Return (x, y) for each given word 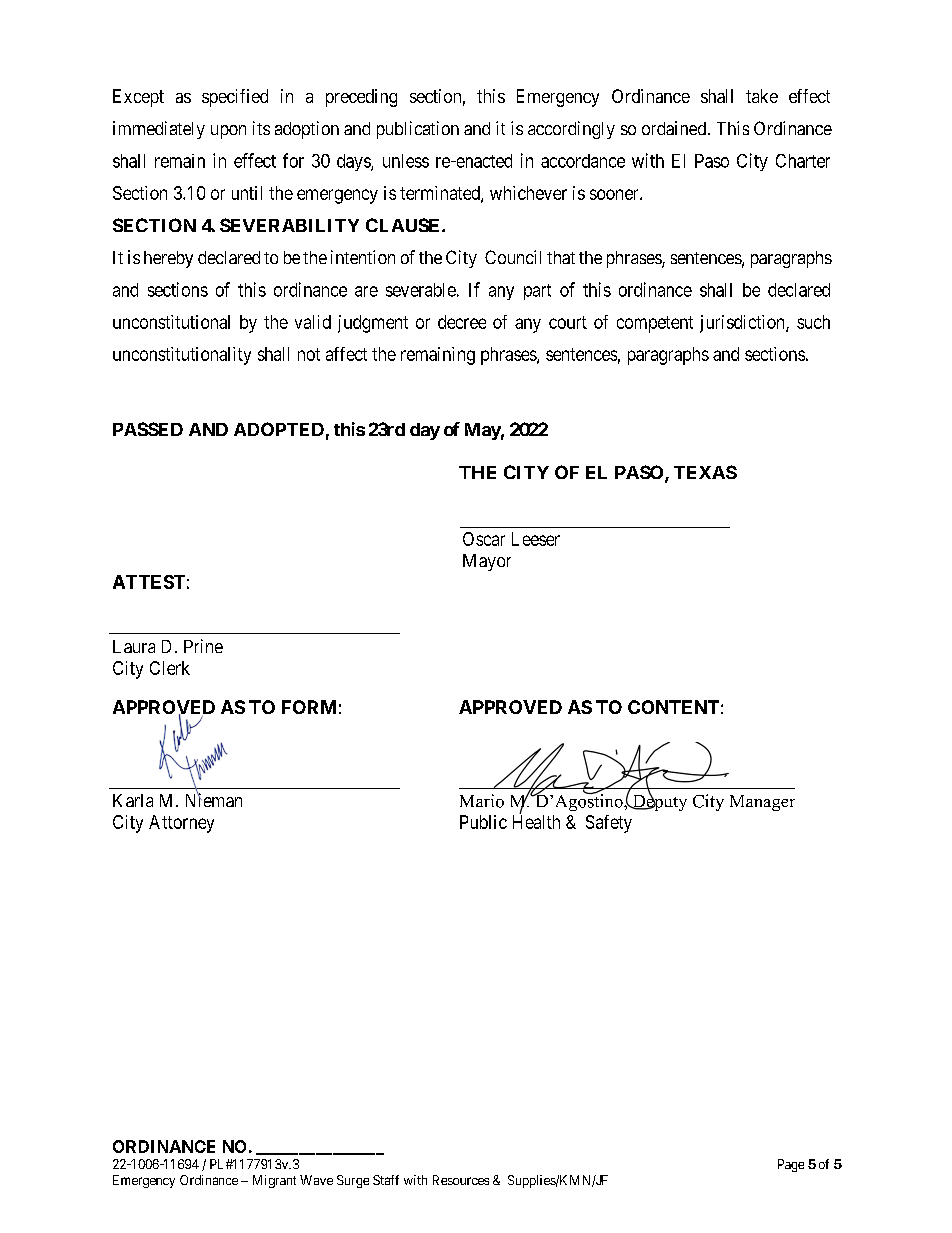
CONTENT (673, 707)
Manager (762, 803)
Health (536, 821)
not (309, 354)
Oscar (484, 539)
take (762, 96)
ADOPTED (279, 429)
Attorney (181, 824)
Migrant (274, 1181)
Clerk (170, 668)
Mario (482, 801)
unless (406, 161)
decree (462, 322)
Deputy (658, 801)
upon (228, 132)
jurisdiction (743, 324)
